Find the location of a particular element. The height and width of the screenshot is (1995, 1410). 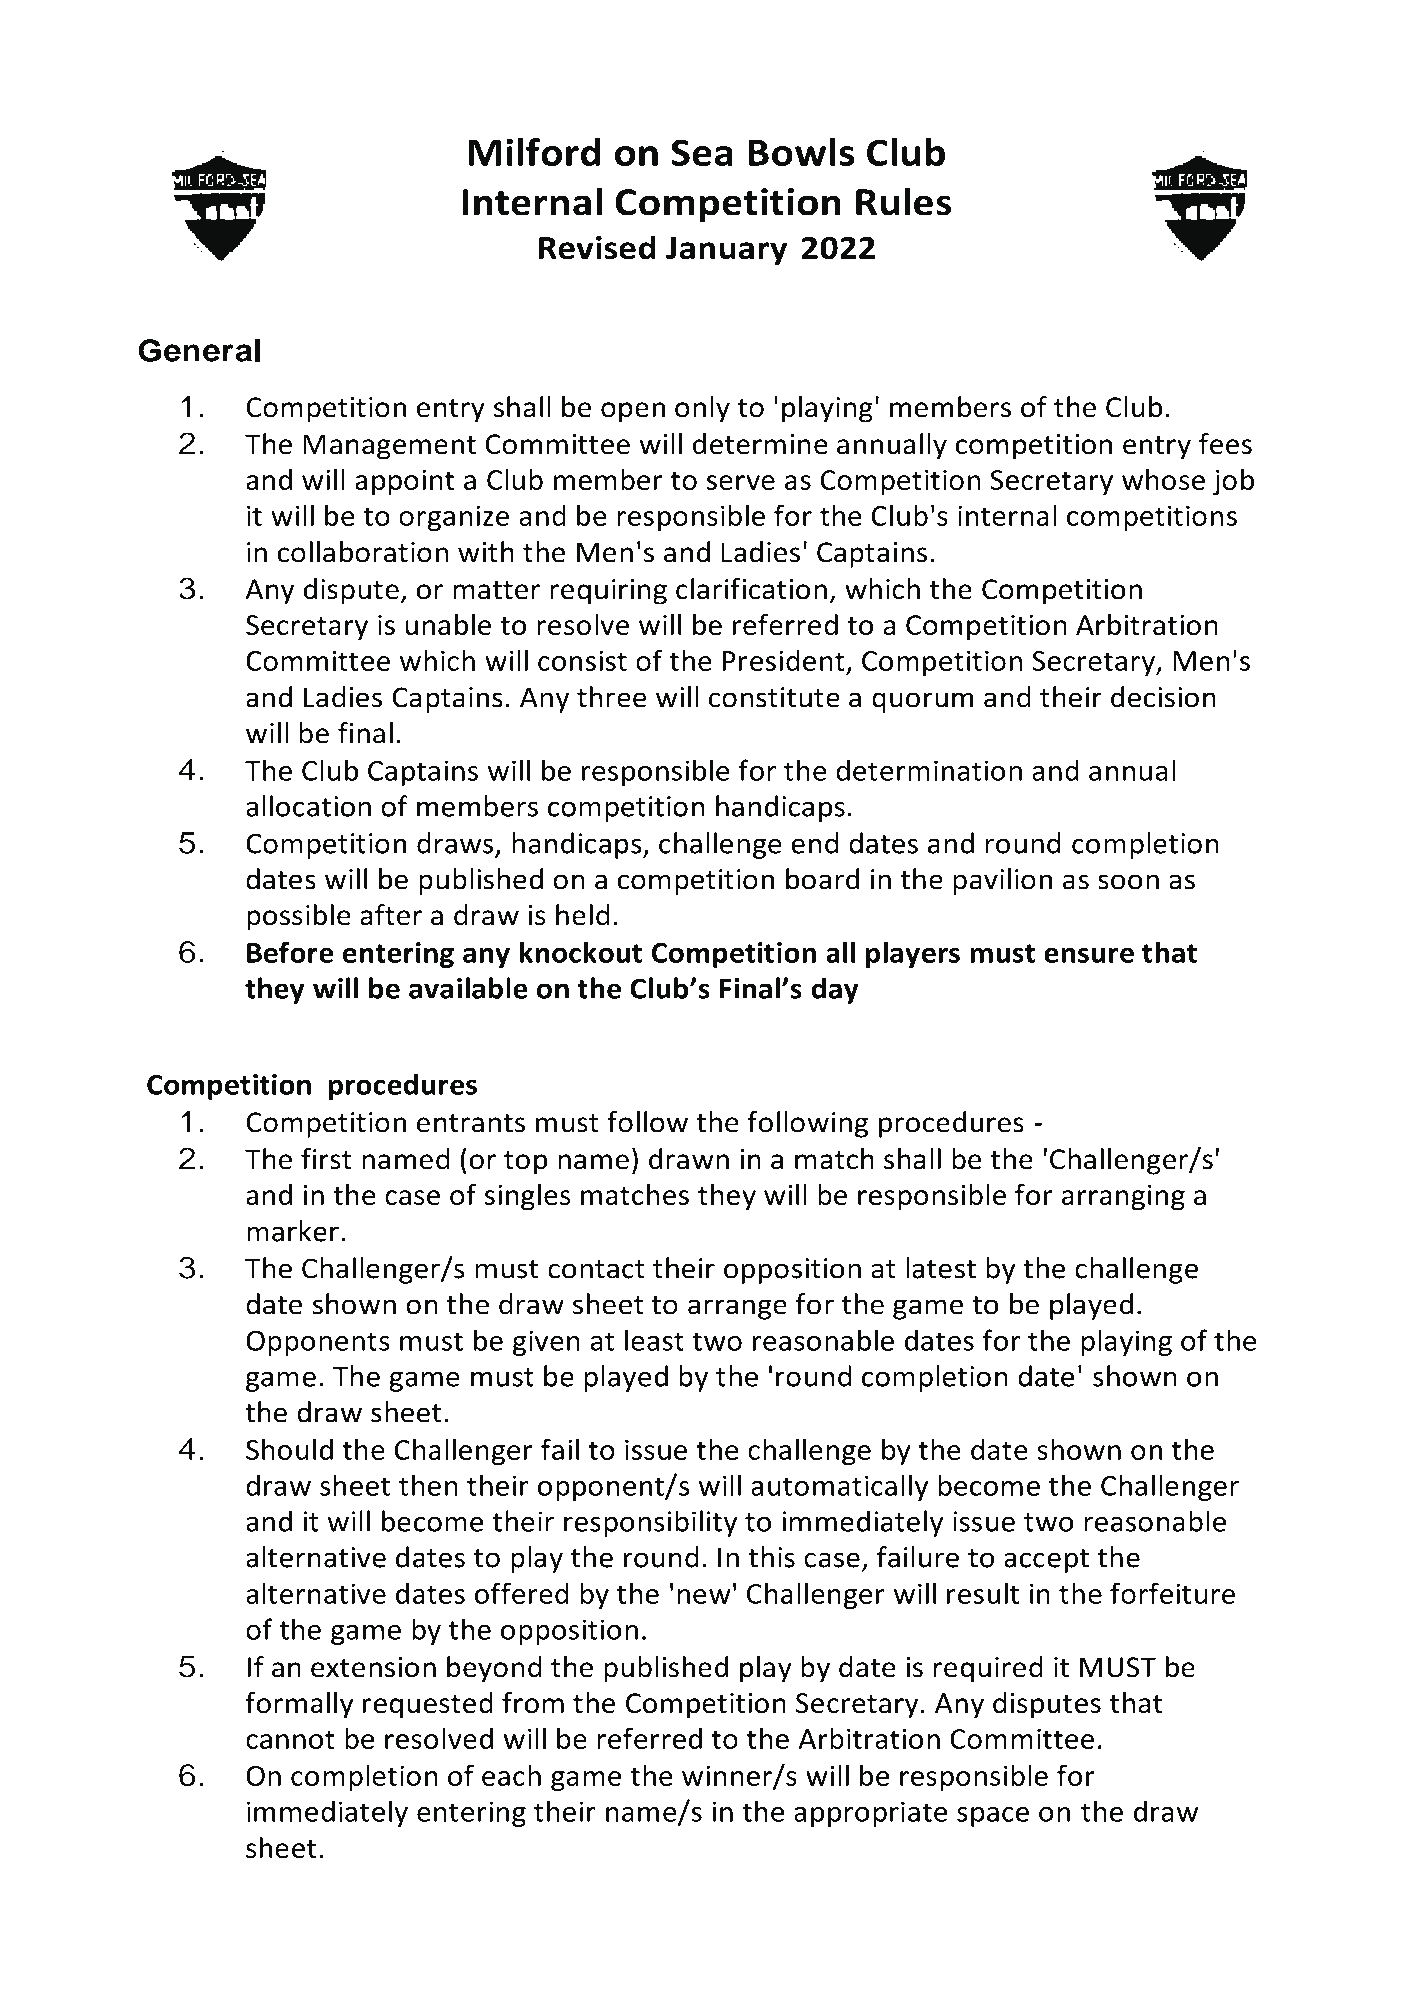

decision is located at coordinates (1163, 697).
